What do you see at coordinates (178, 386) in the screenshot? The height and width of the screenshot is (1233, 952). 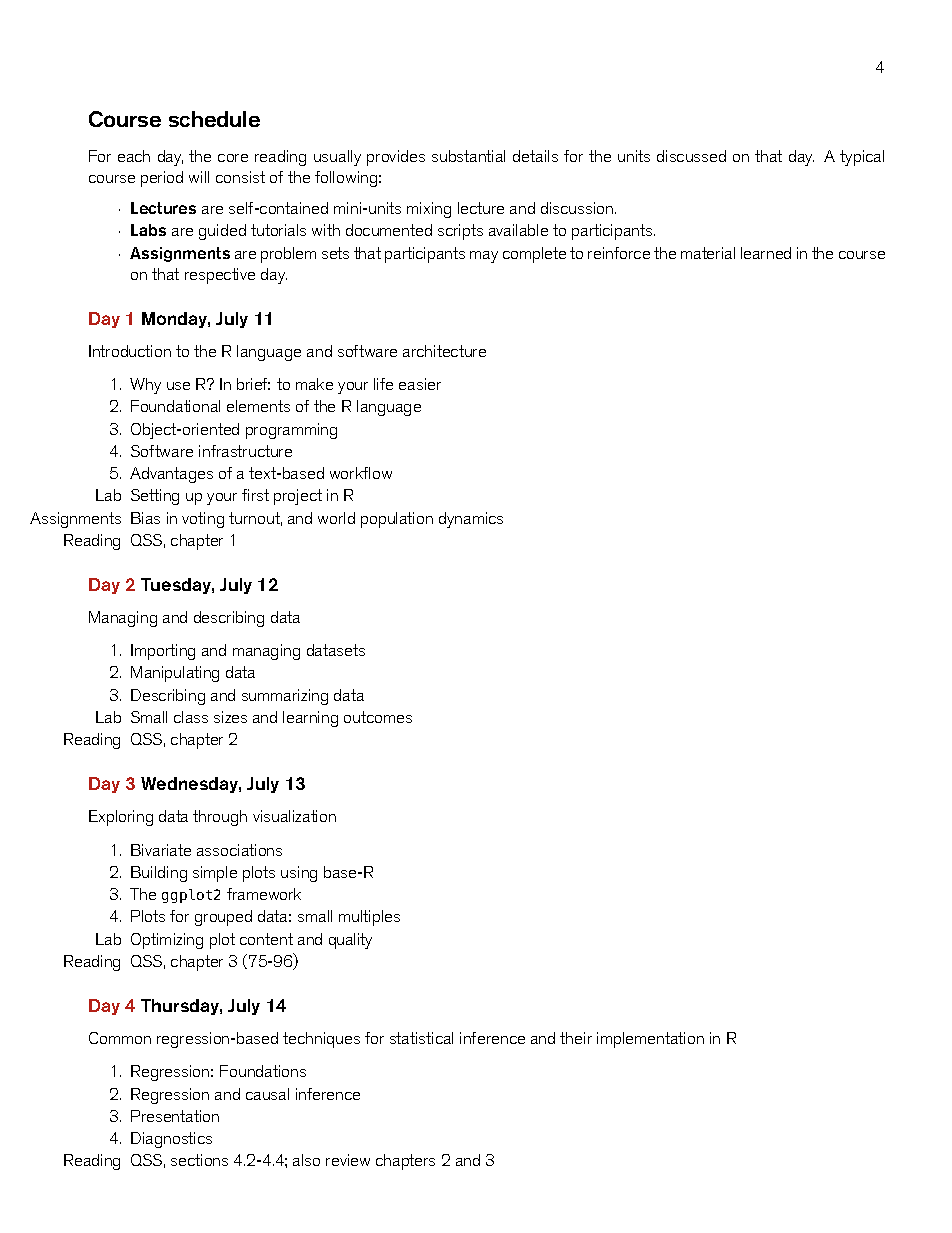 I see `use` at bounding box center [178, 386].
